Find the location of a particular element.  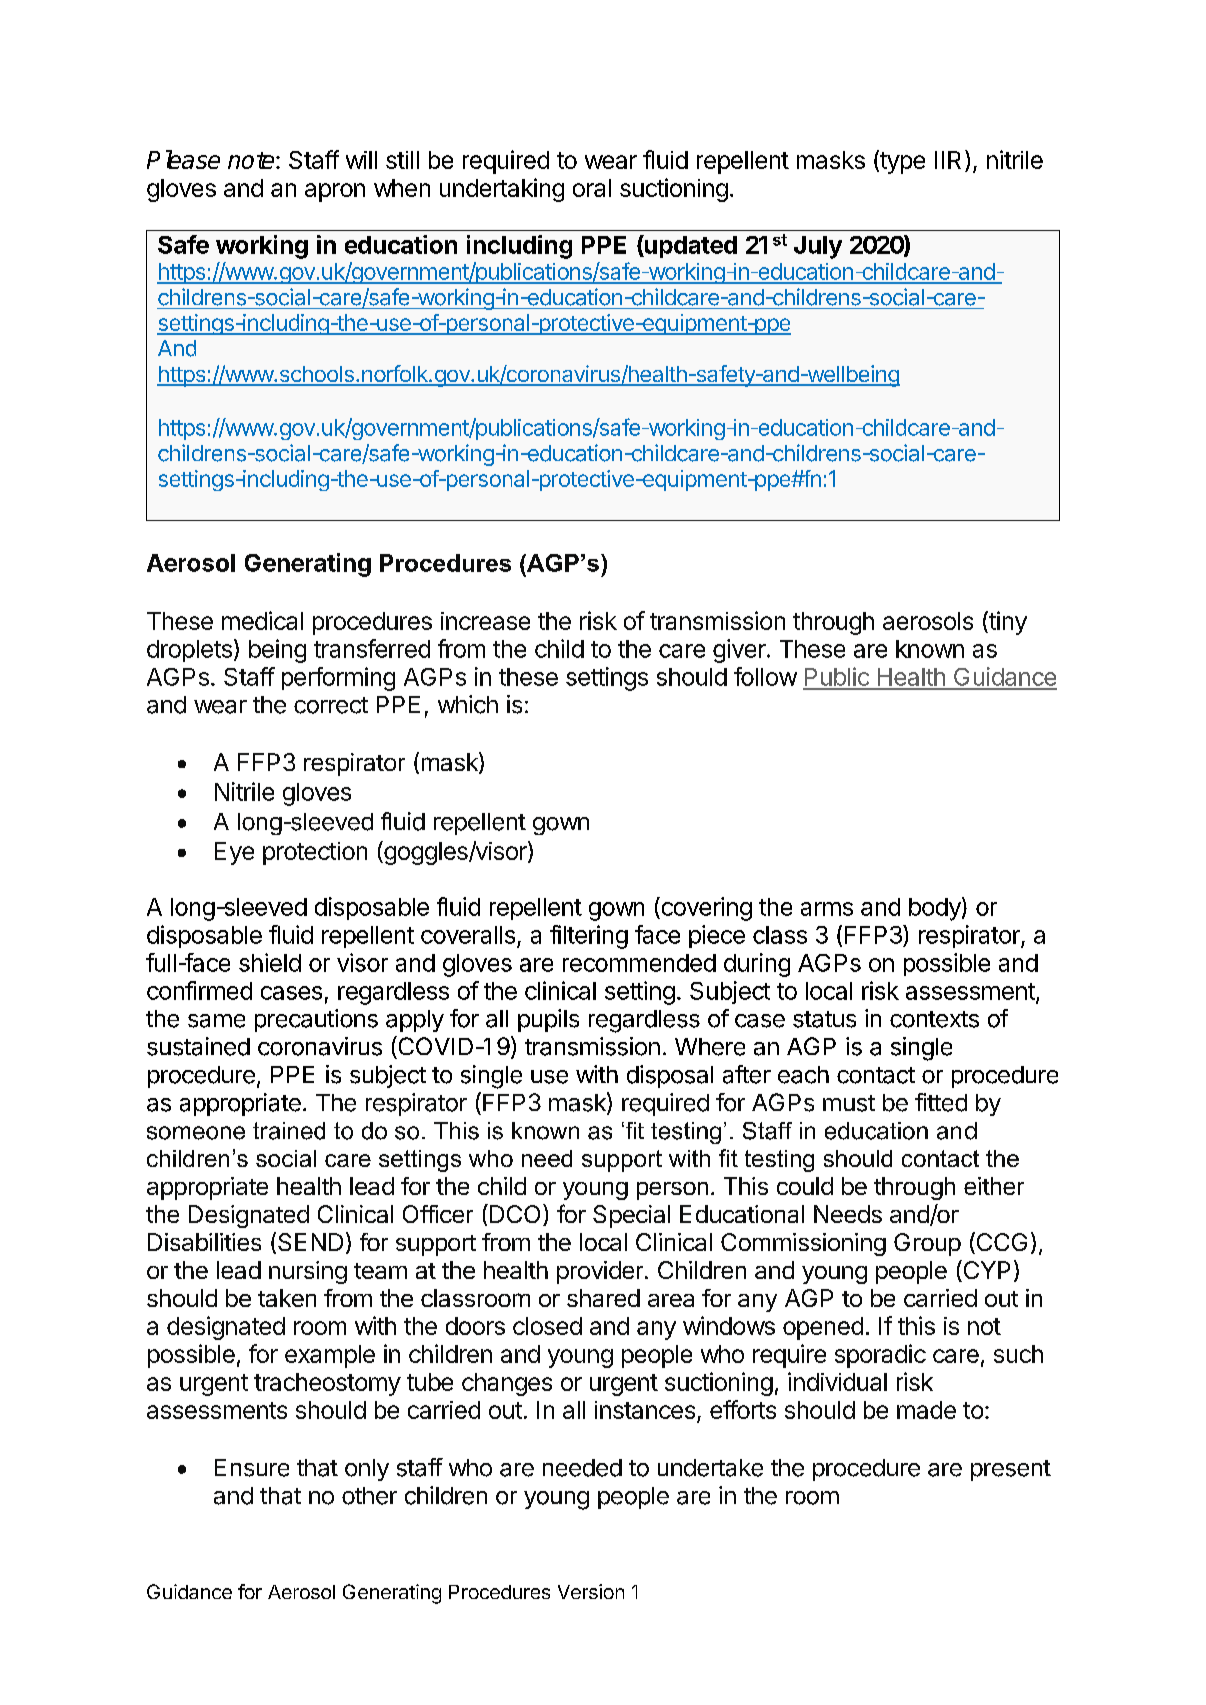

SEND is located at coordinates (310, 1242).
